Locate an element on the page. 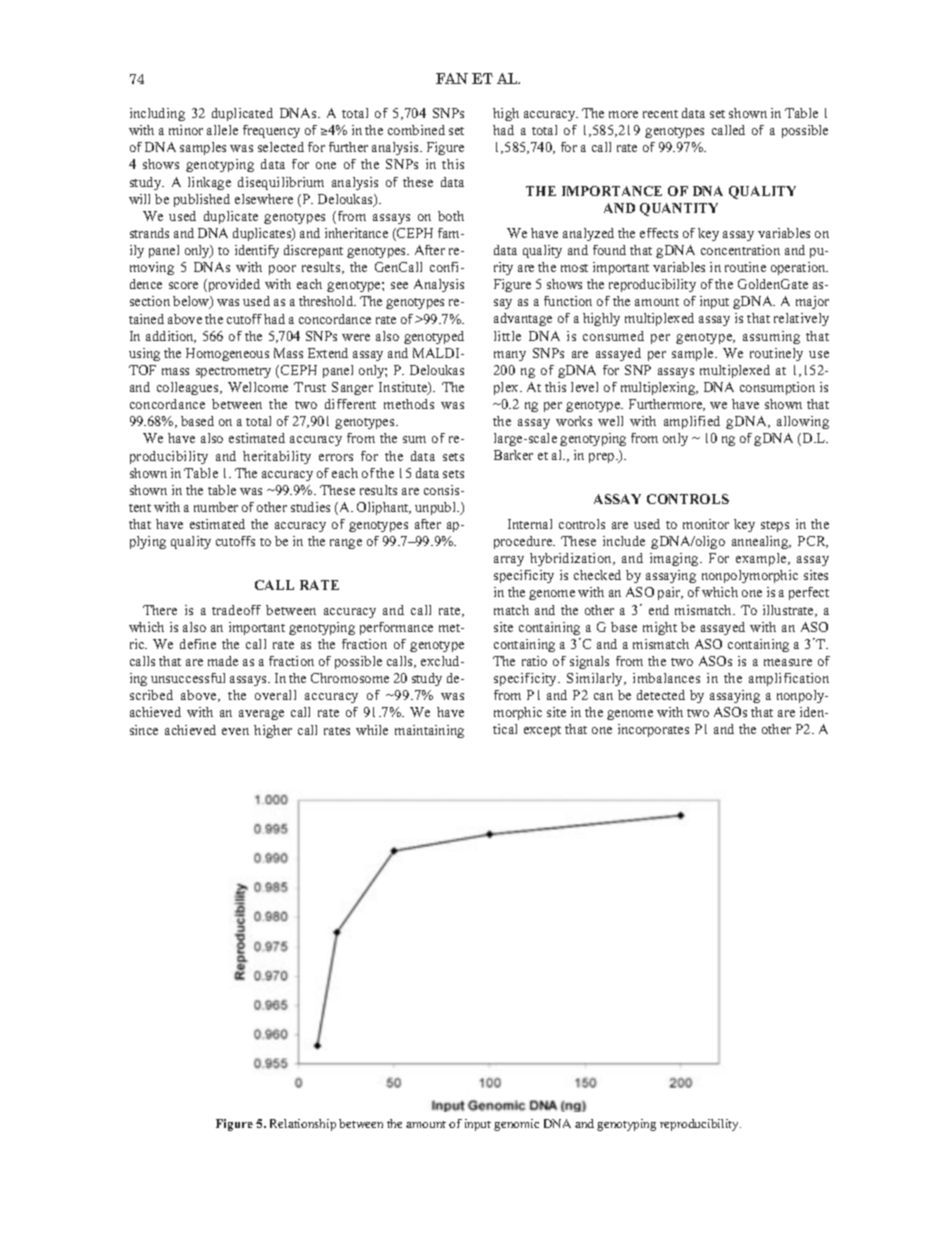  maintaining is located at coordinates (429, 731).
